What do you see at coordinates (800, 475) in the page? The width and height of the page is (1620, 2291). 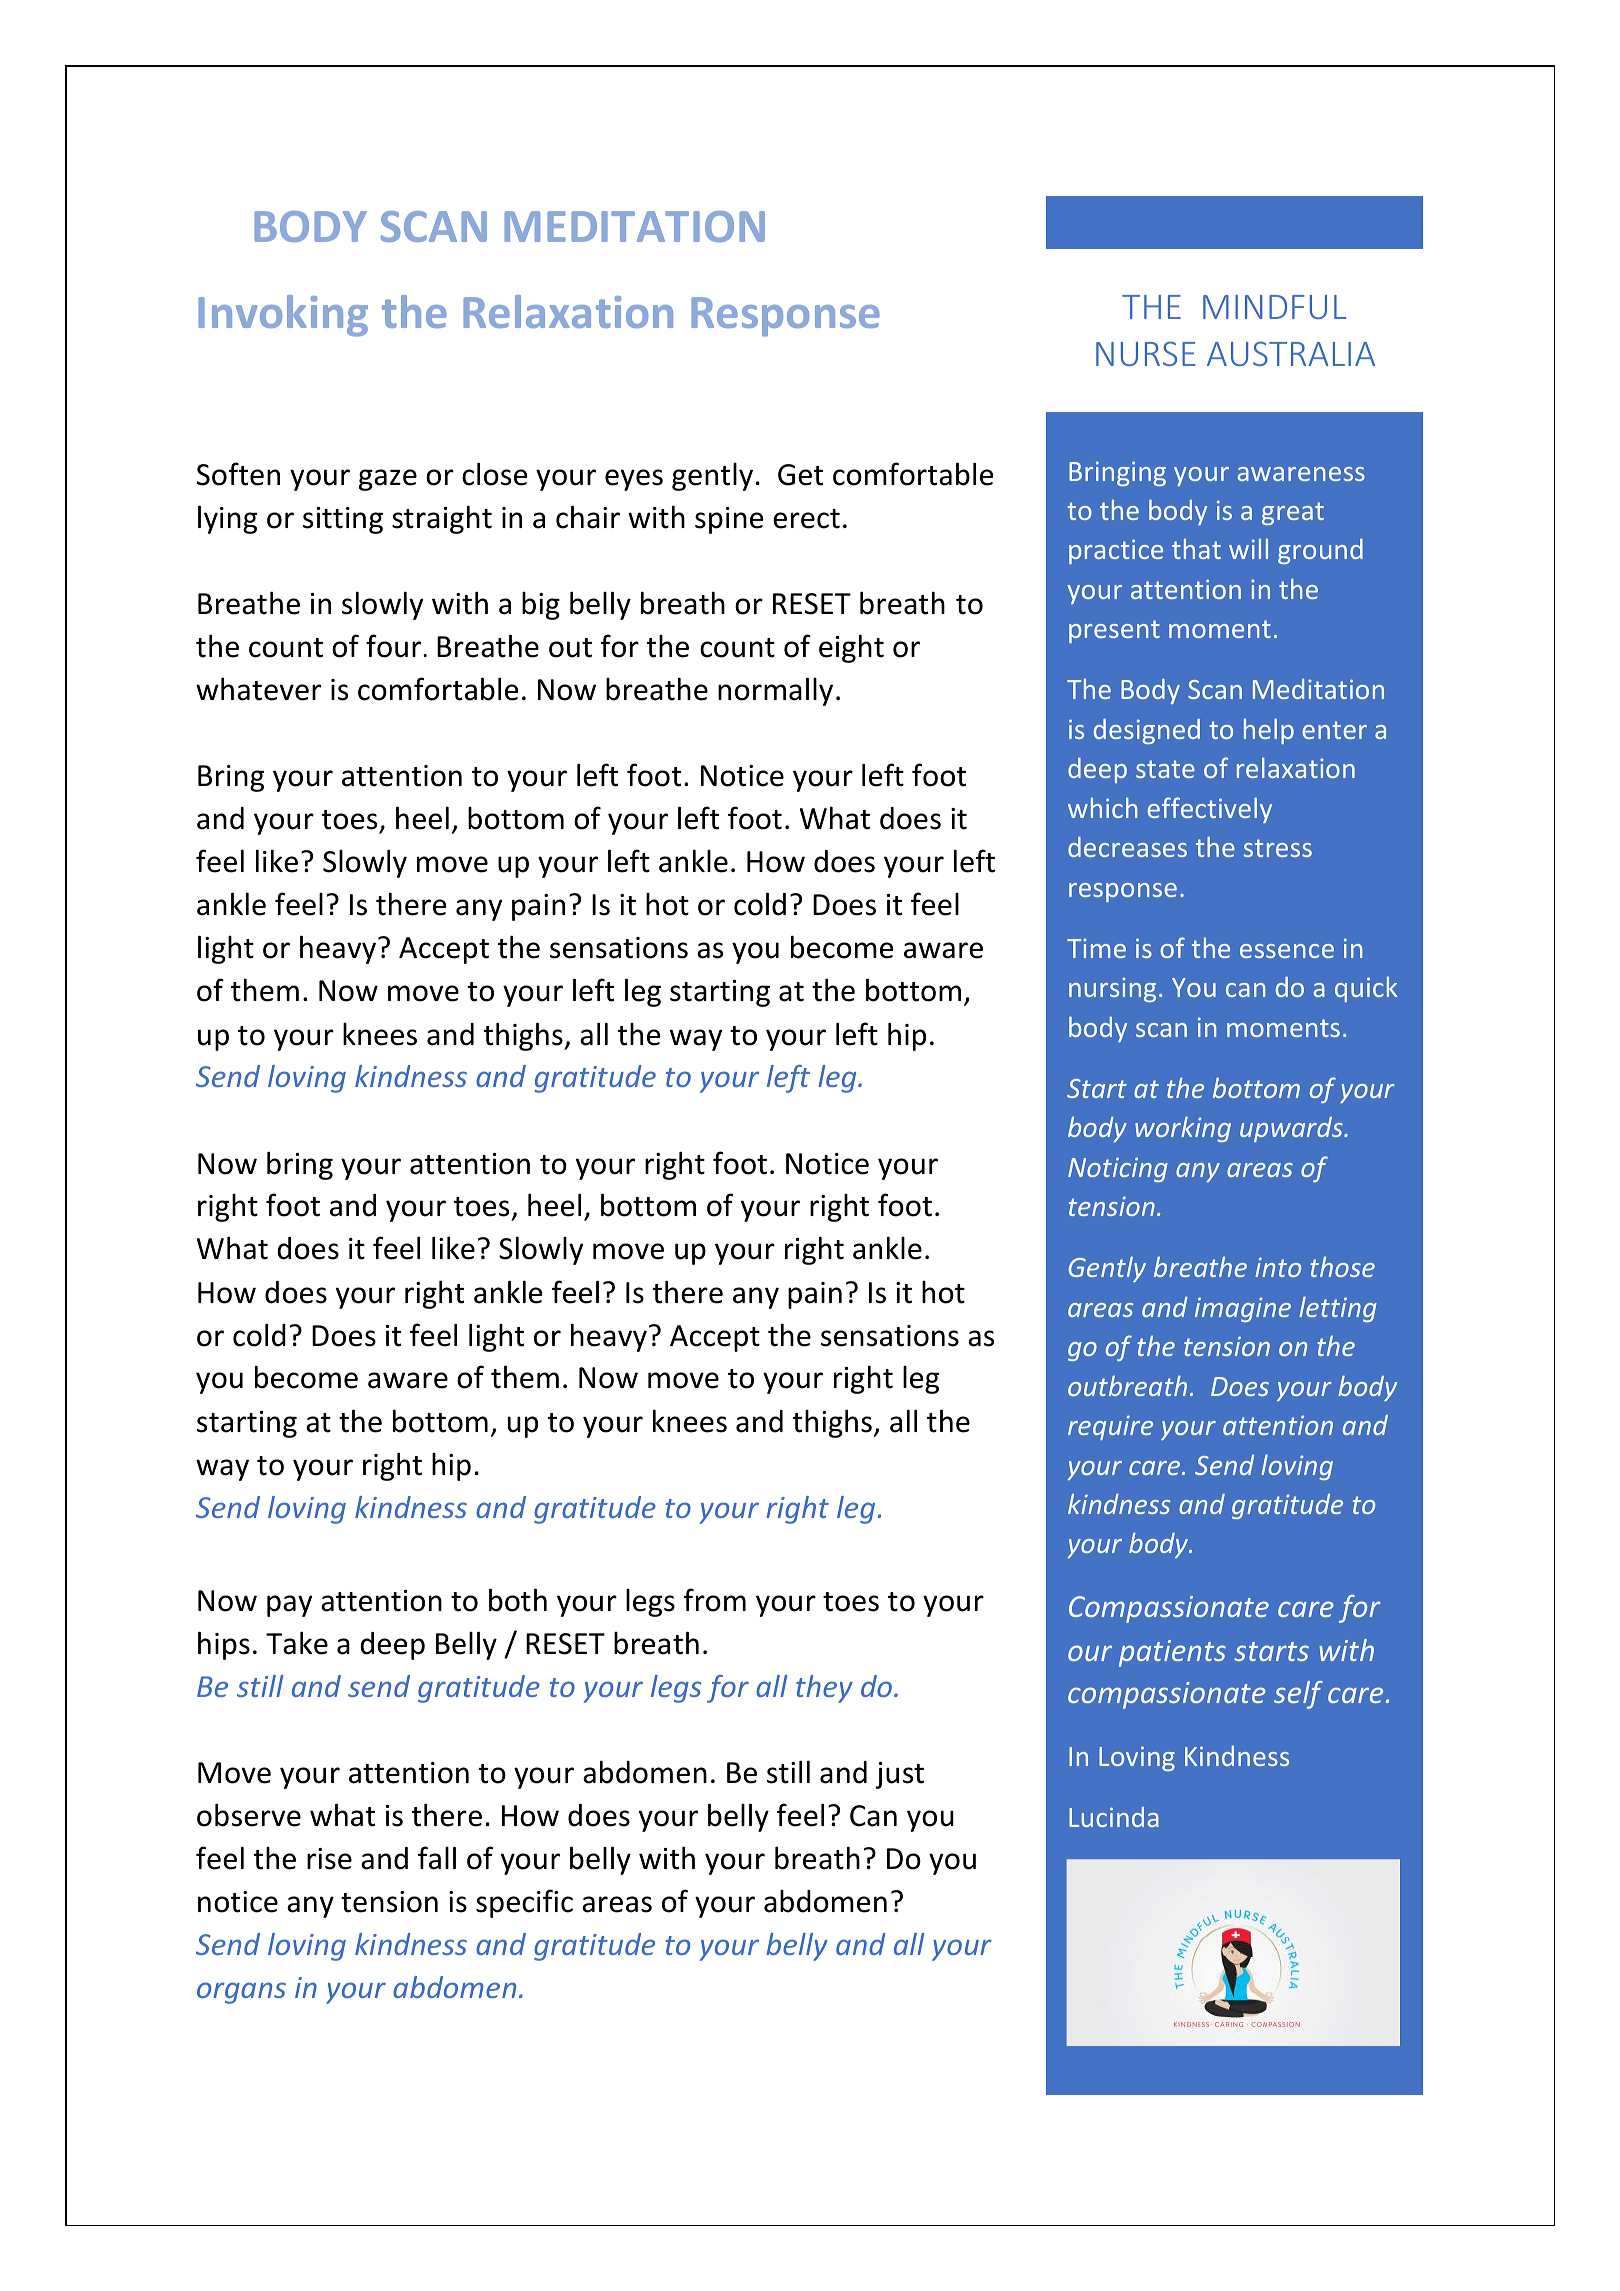 I see `Get` at bounding box center [800, 475].
